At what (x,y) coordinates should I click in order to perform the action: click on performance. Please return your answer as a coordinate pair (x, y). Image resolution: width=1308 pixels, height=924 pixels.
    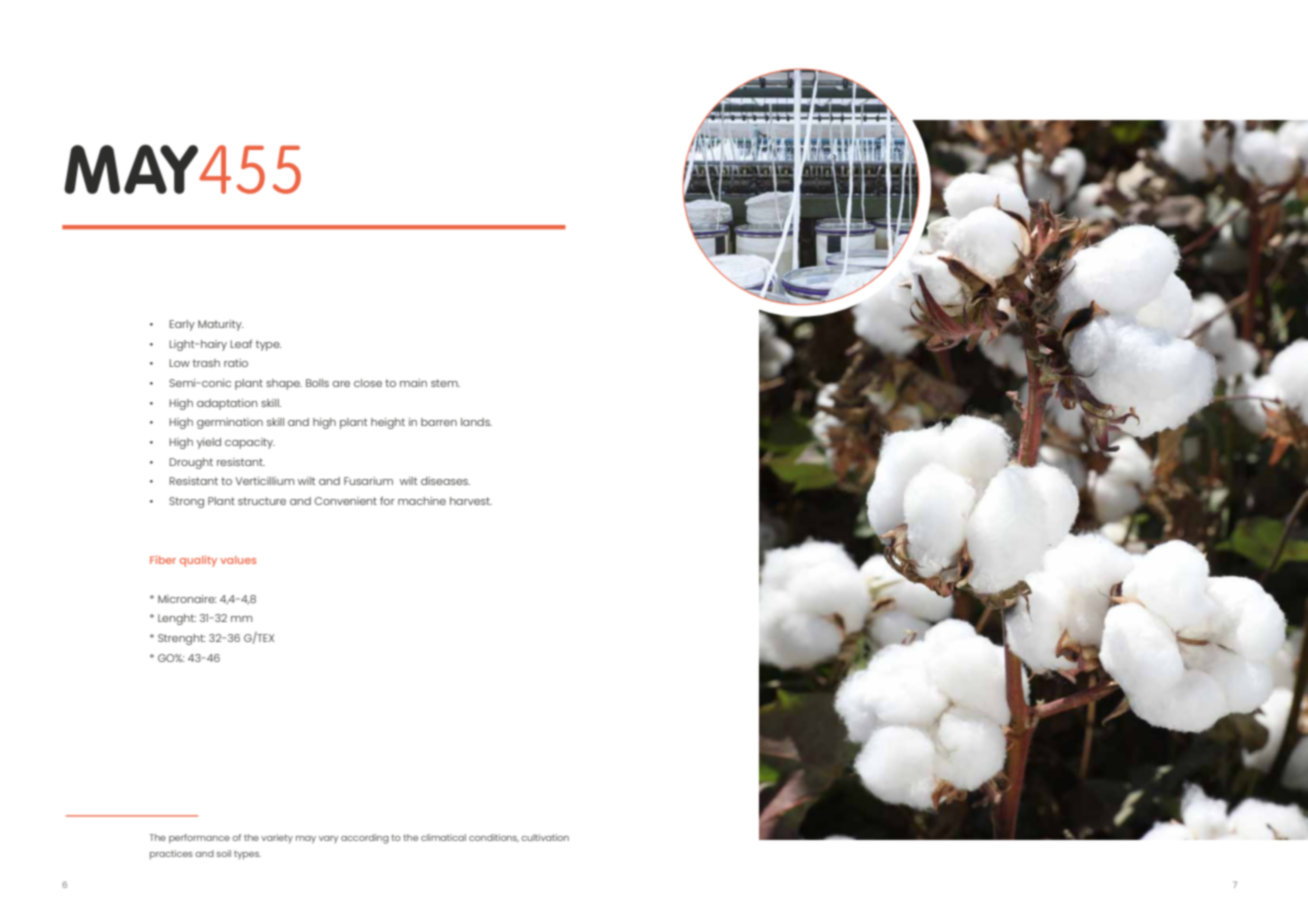
    Looking at the image, I should click on (199, 838).
